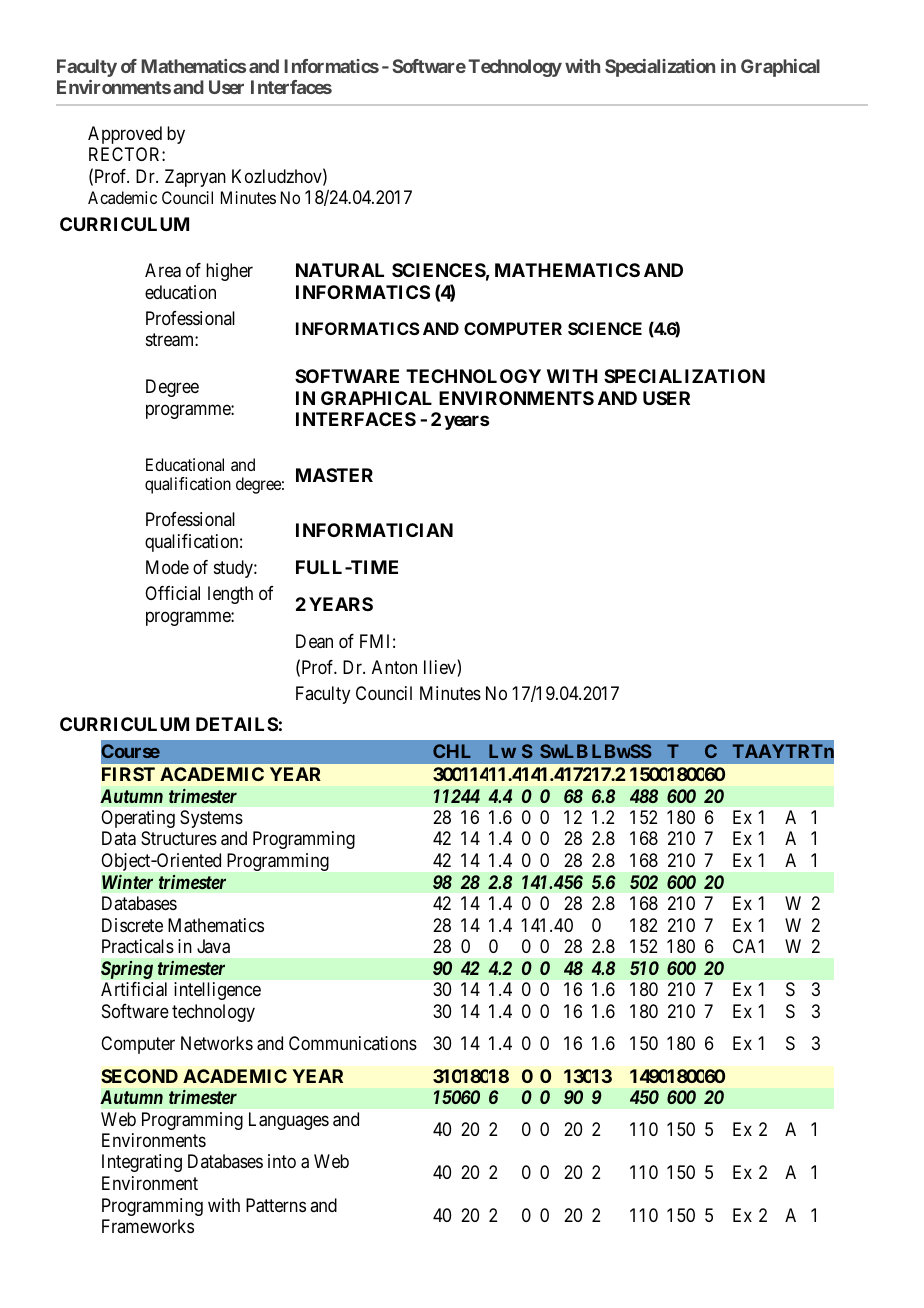 The image size is (924, 1308). What do you see at coordinates (172, 593) in the screenshot?
I see `Official` at bounding box center [172, 593].
